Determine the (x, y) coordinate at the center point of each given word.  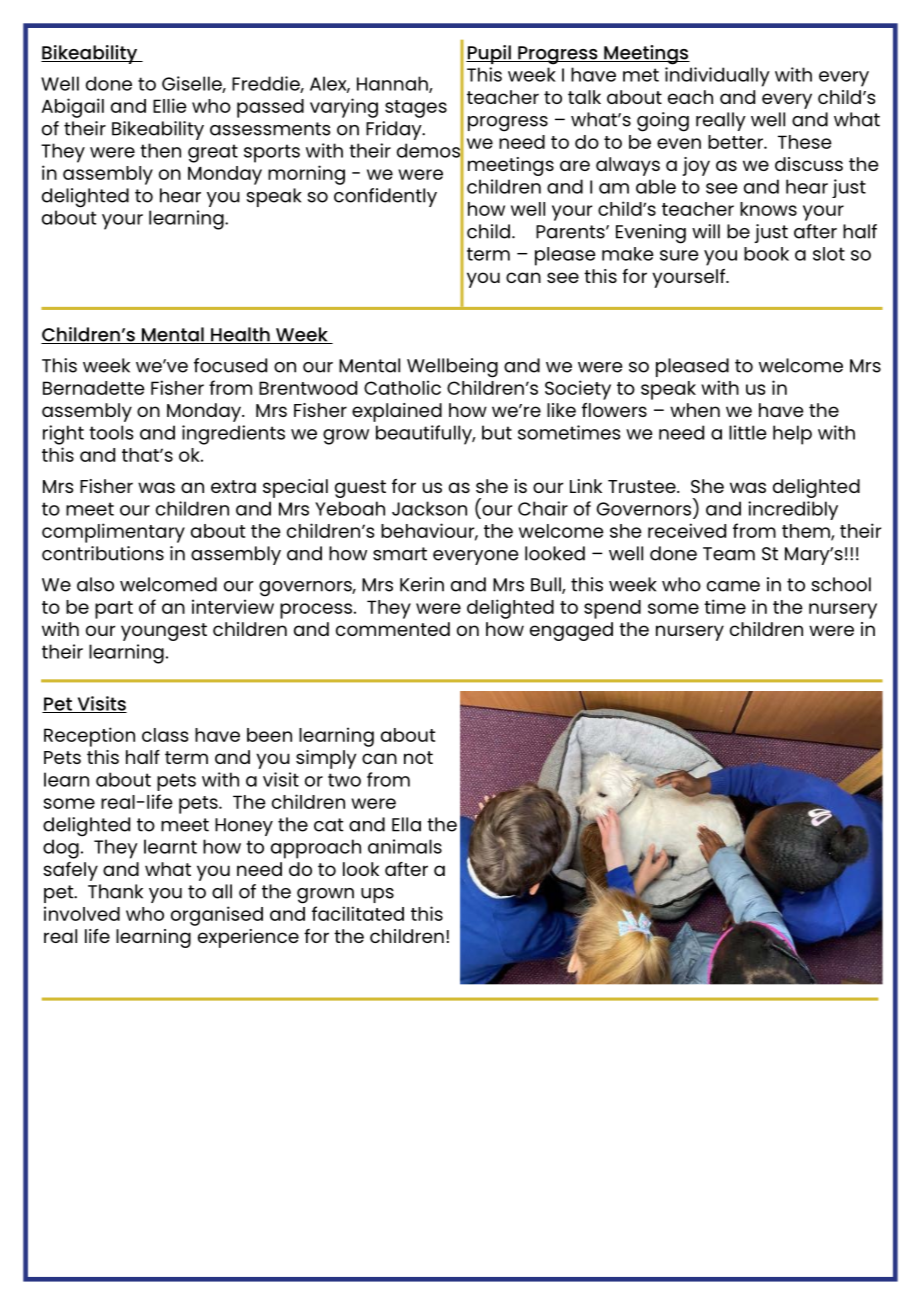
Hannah (393, 84)
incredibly (793, 510)
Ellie (170, 105)
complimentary (113, 533)
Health (240, 335)
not (418, 757)
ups (377, 895)
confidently (385, 197)
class (165, 735)
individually (717, 77)
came (733, 586)
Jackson (429, 508)
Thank (115, 891)
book (766, 254)
